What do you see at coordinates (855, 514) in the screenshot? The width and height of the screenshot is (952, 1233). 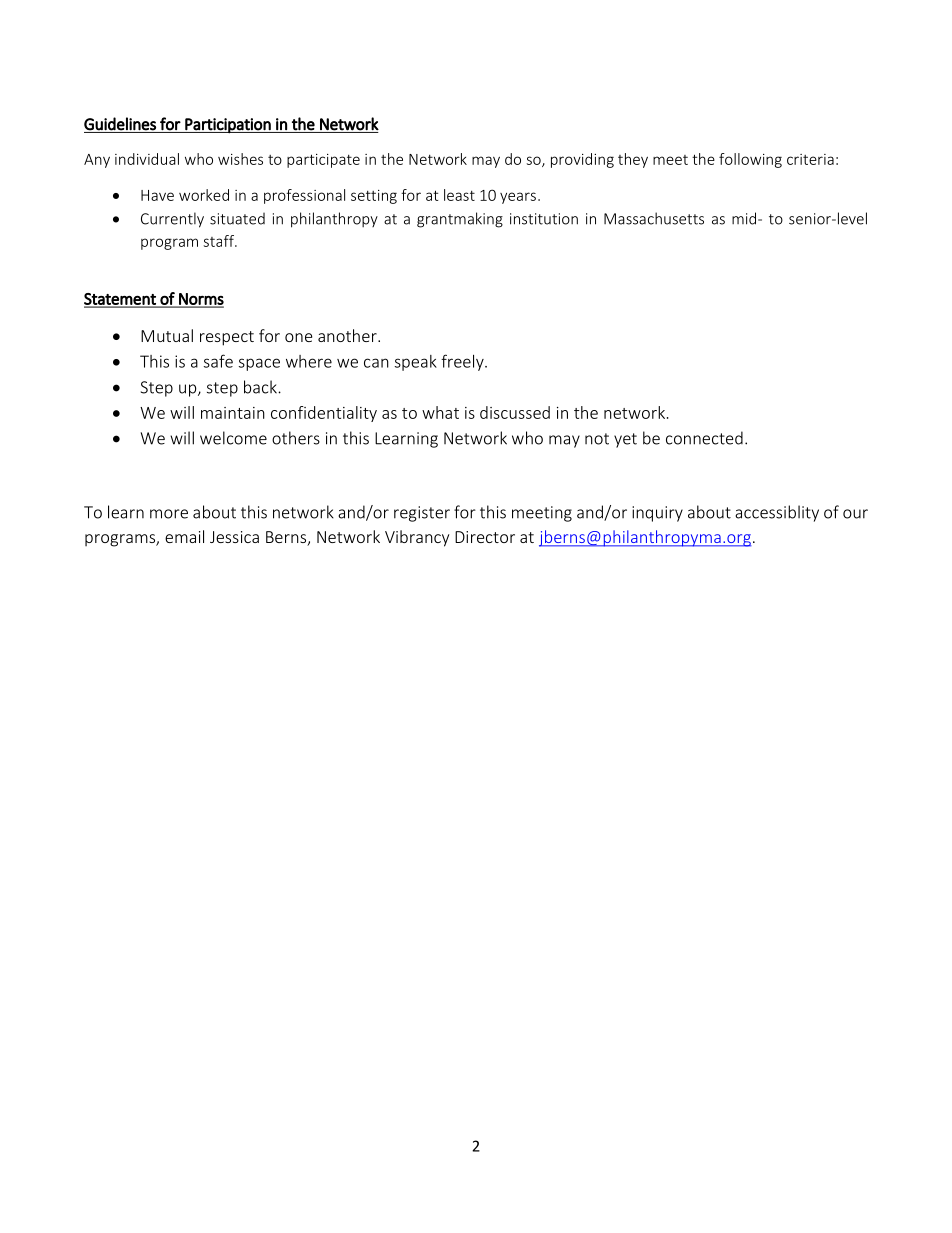 I see `our` at bounding box center [855, 514].
